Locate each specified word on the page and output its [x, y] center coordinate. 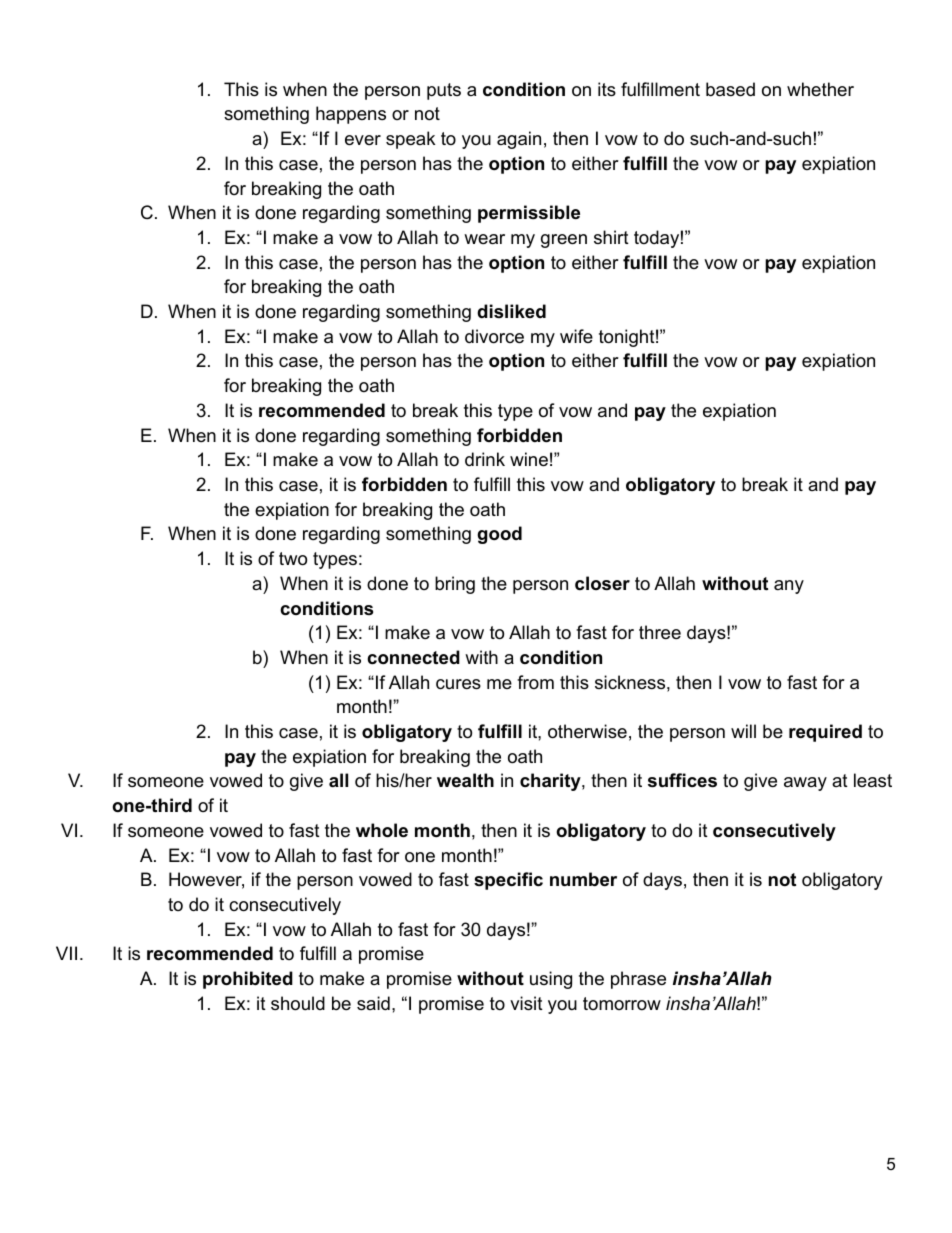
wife [576, 336]
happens [351, 115]
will [743, 731]
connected [413, 657]
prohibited [248, 980]
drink [485, 459]
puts [444, 91]
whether [820, 89]
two [293, 559]
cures [458, 684]
